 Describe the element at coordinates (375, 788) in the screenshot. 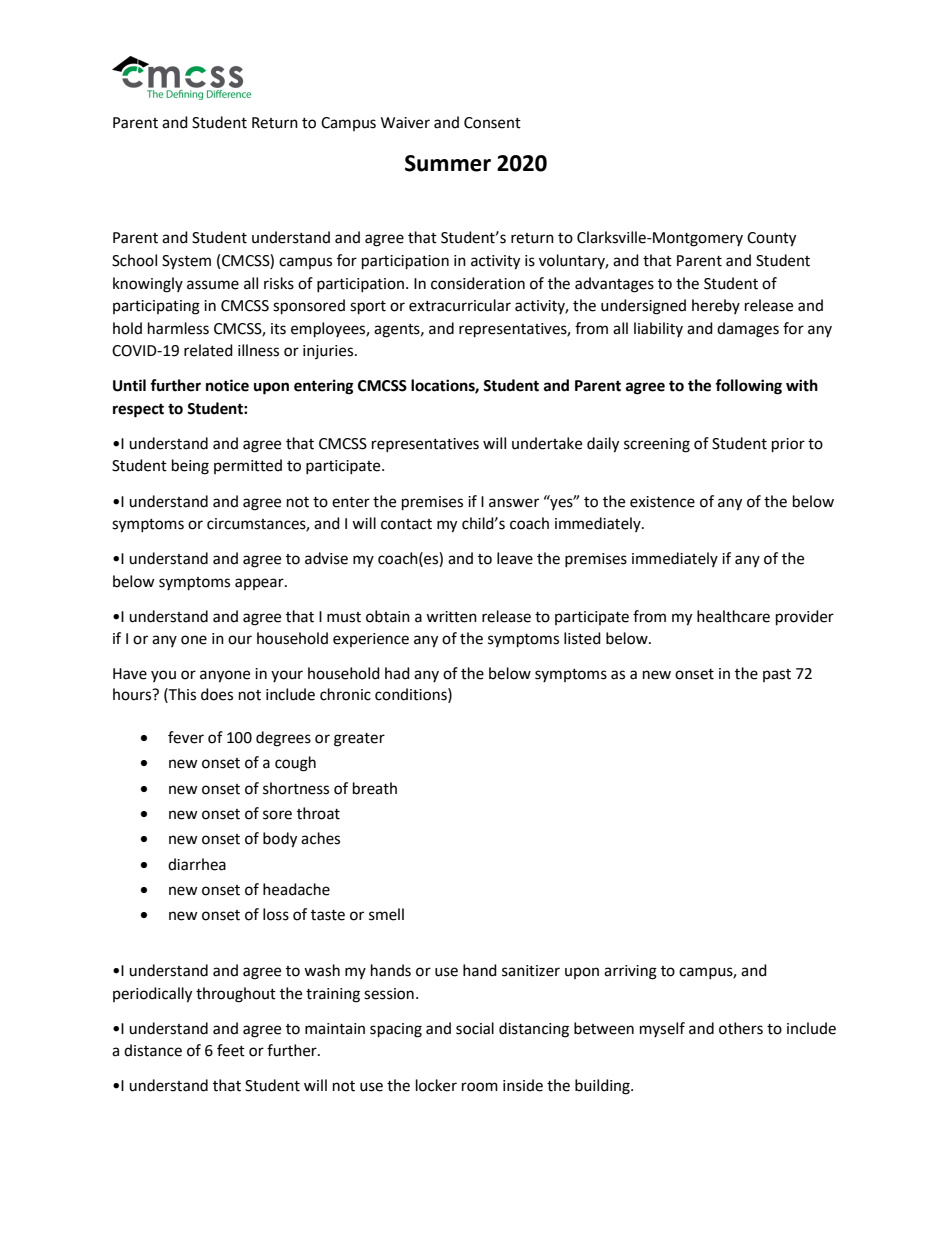

I see `breath` at that location.
